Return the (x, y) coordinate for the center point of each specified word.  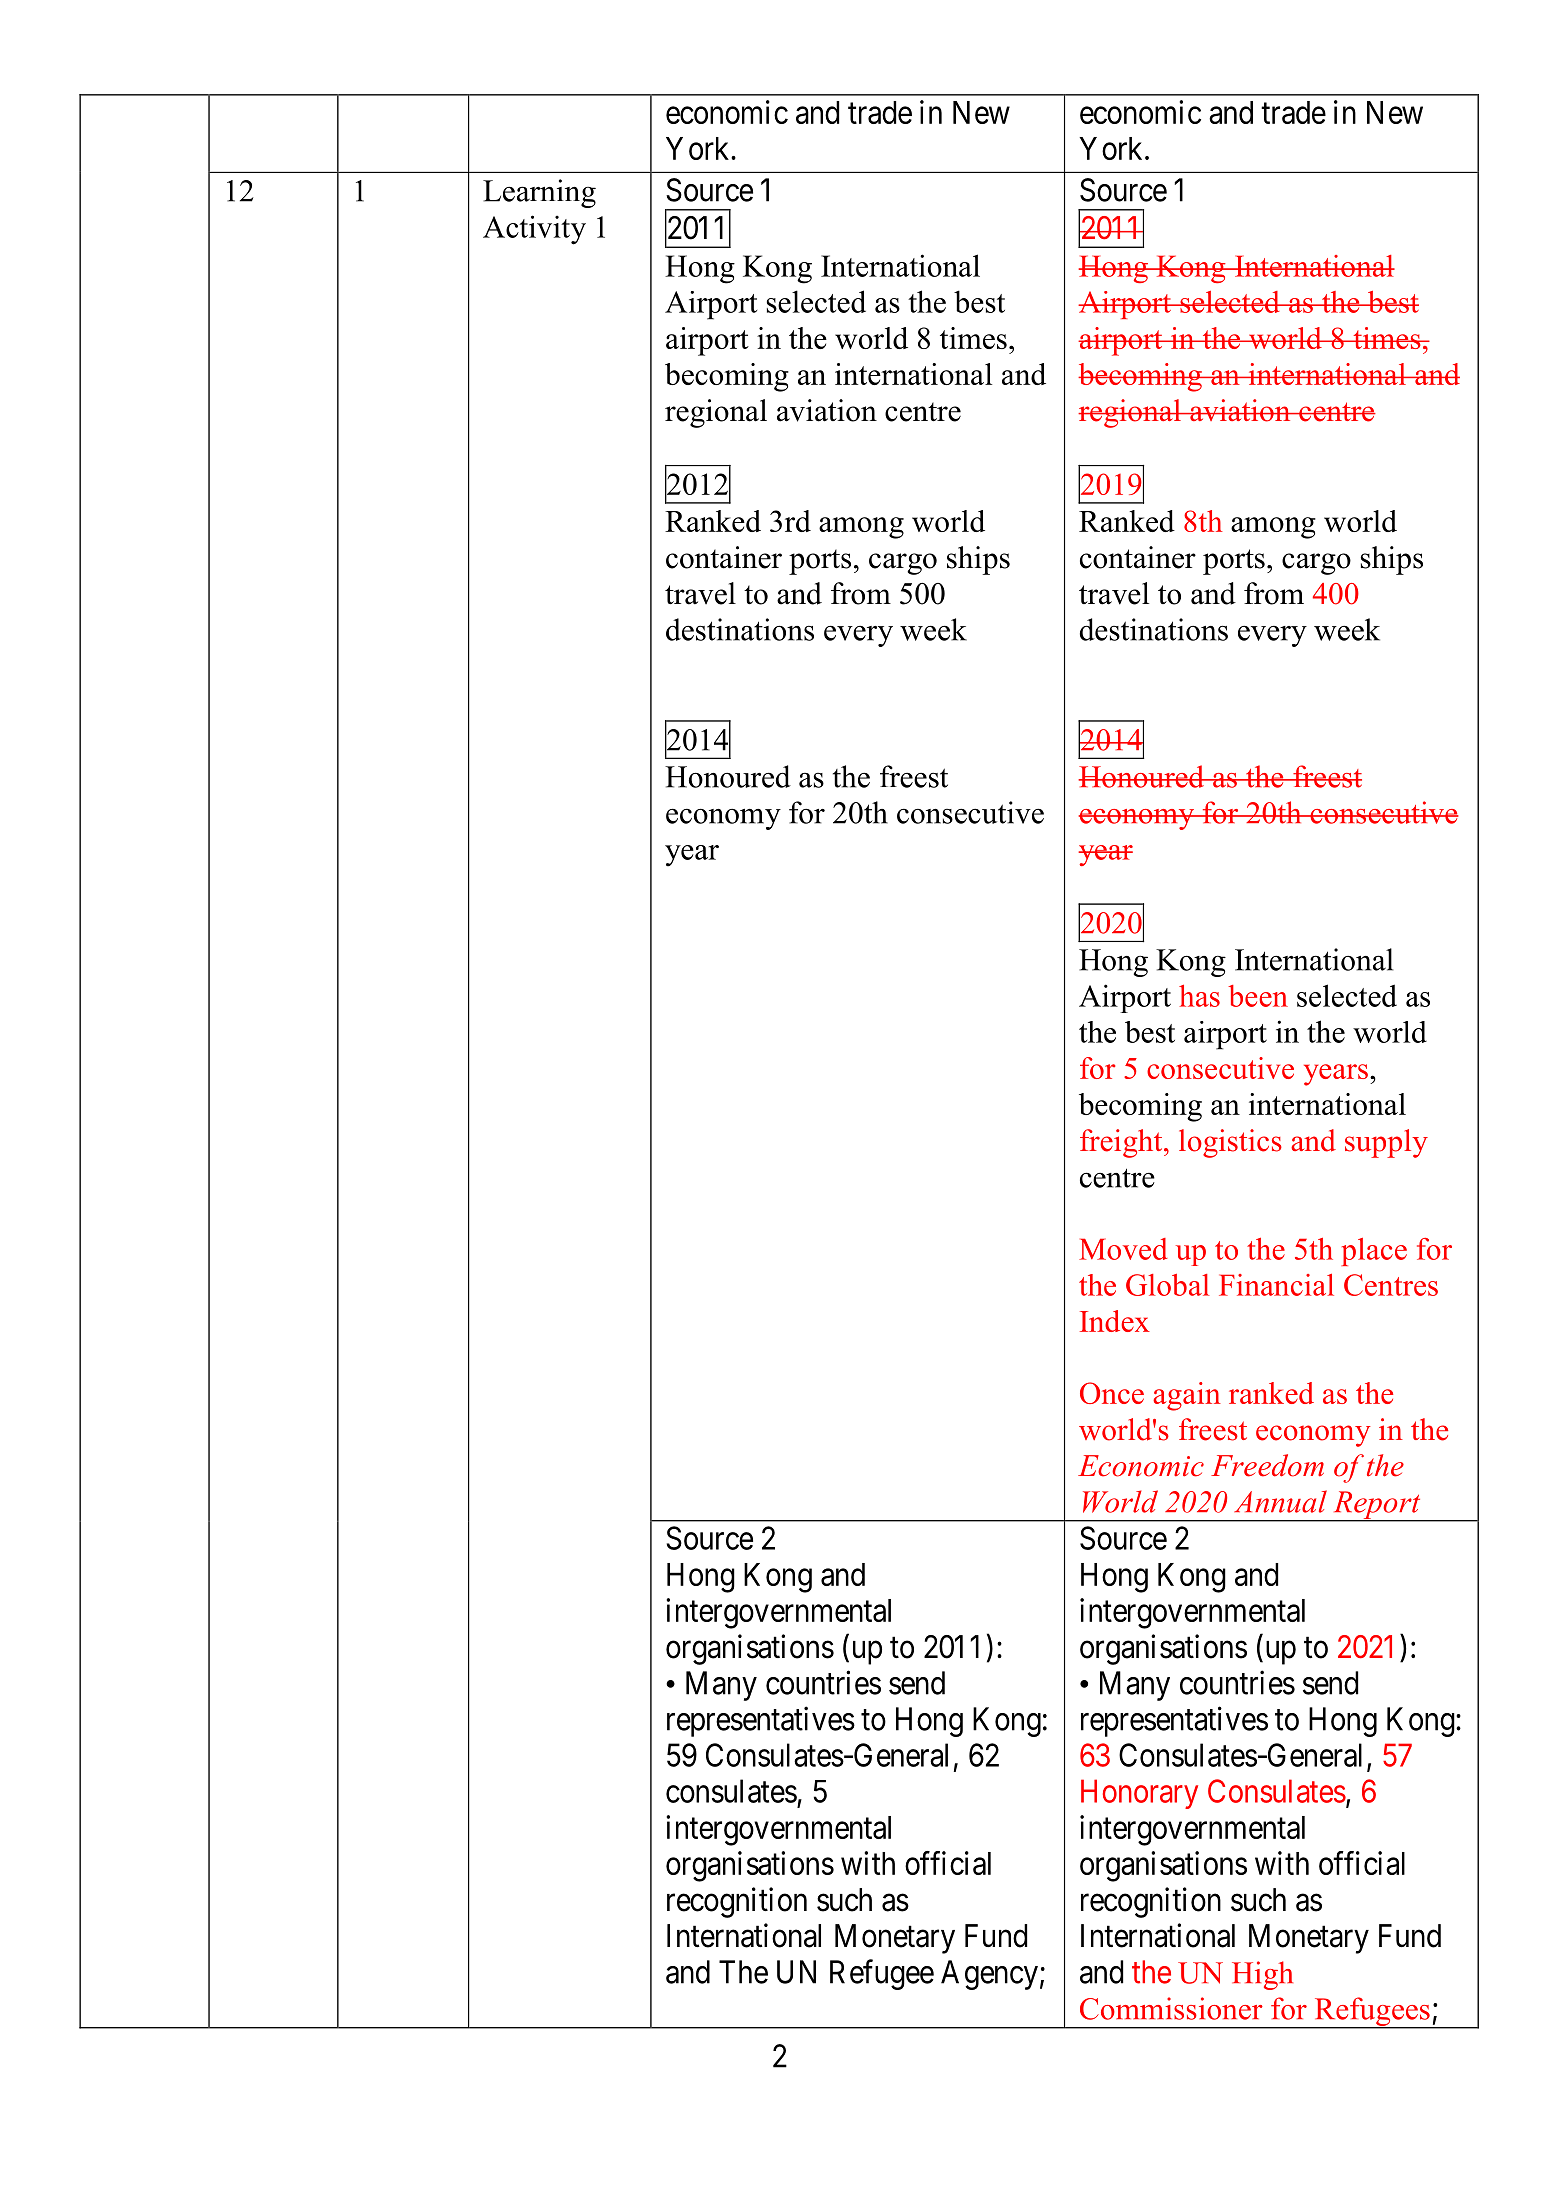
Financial (1276, 1285)
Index (1115, 1321)
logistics (1230, 1143)
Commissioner (1171, 2008)
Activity (534, 230)
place (1374, 1252)
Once (1112, 1393)
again (1187, 1396)
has (1199, 996)
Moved (1123, 1249)
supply (1386, 1143)
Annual (1280, 1501)
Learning (539, 193)
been (1258, 996)
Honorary (1139, 1794)
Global (1168, 1285)
